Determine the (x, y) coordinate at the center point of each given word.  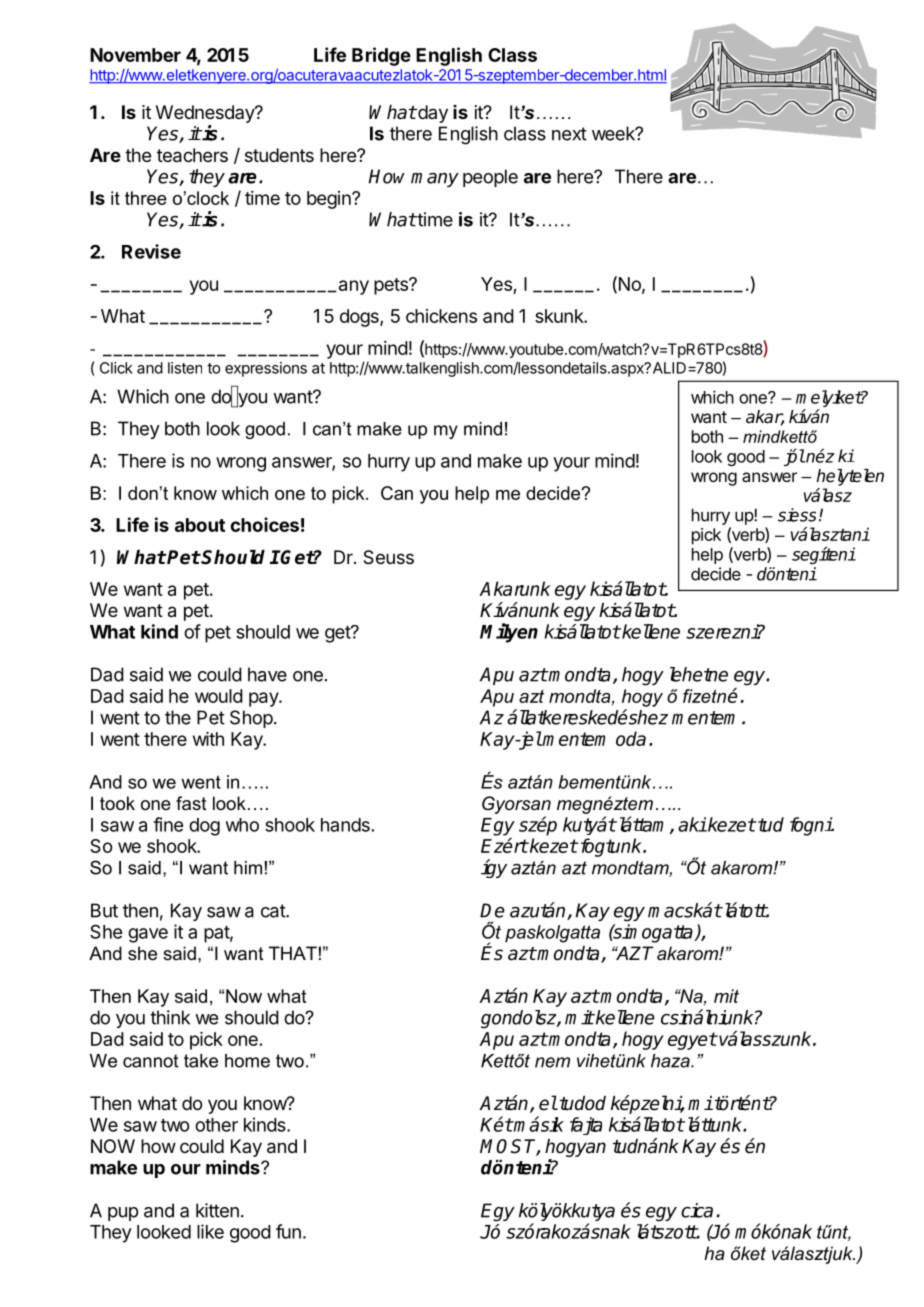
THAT (293, 953)
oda (631, 738)
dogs (360, 318)
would (219, 696)
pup (123, 1214)
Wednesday (206, 114)
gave (148, 935)
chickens (441, 316)
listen (185, 368)
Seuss (388, 557)
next (569, 134)
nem (552, 1062)
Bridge (381, 56)
